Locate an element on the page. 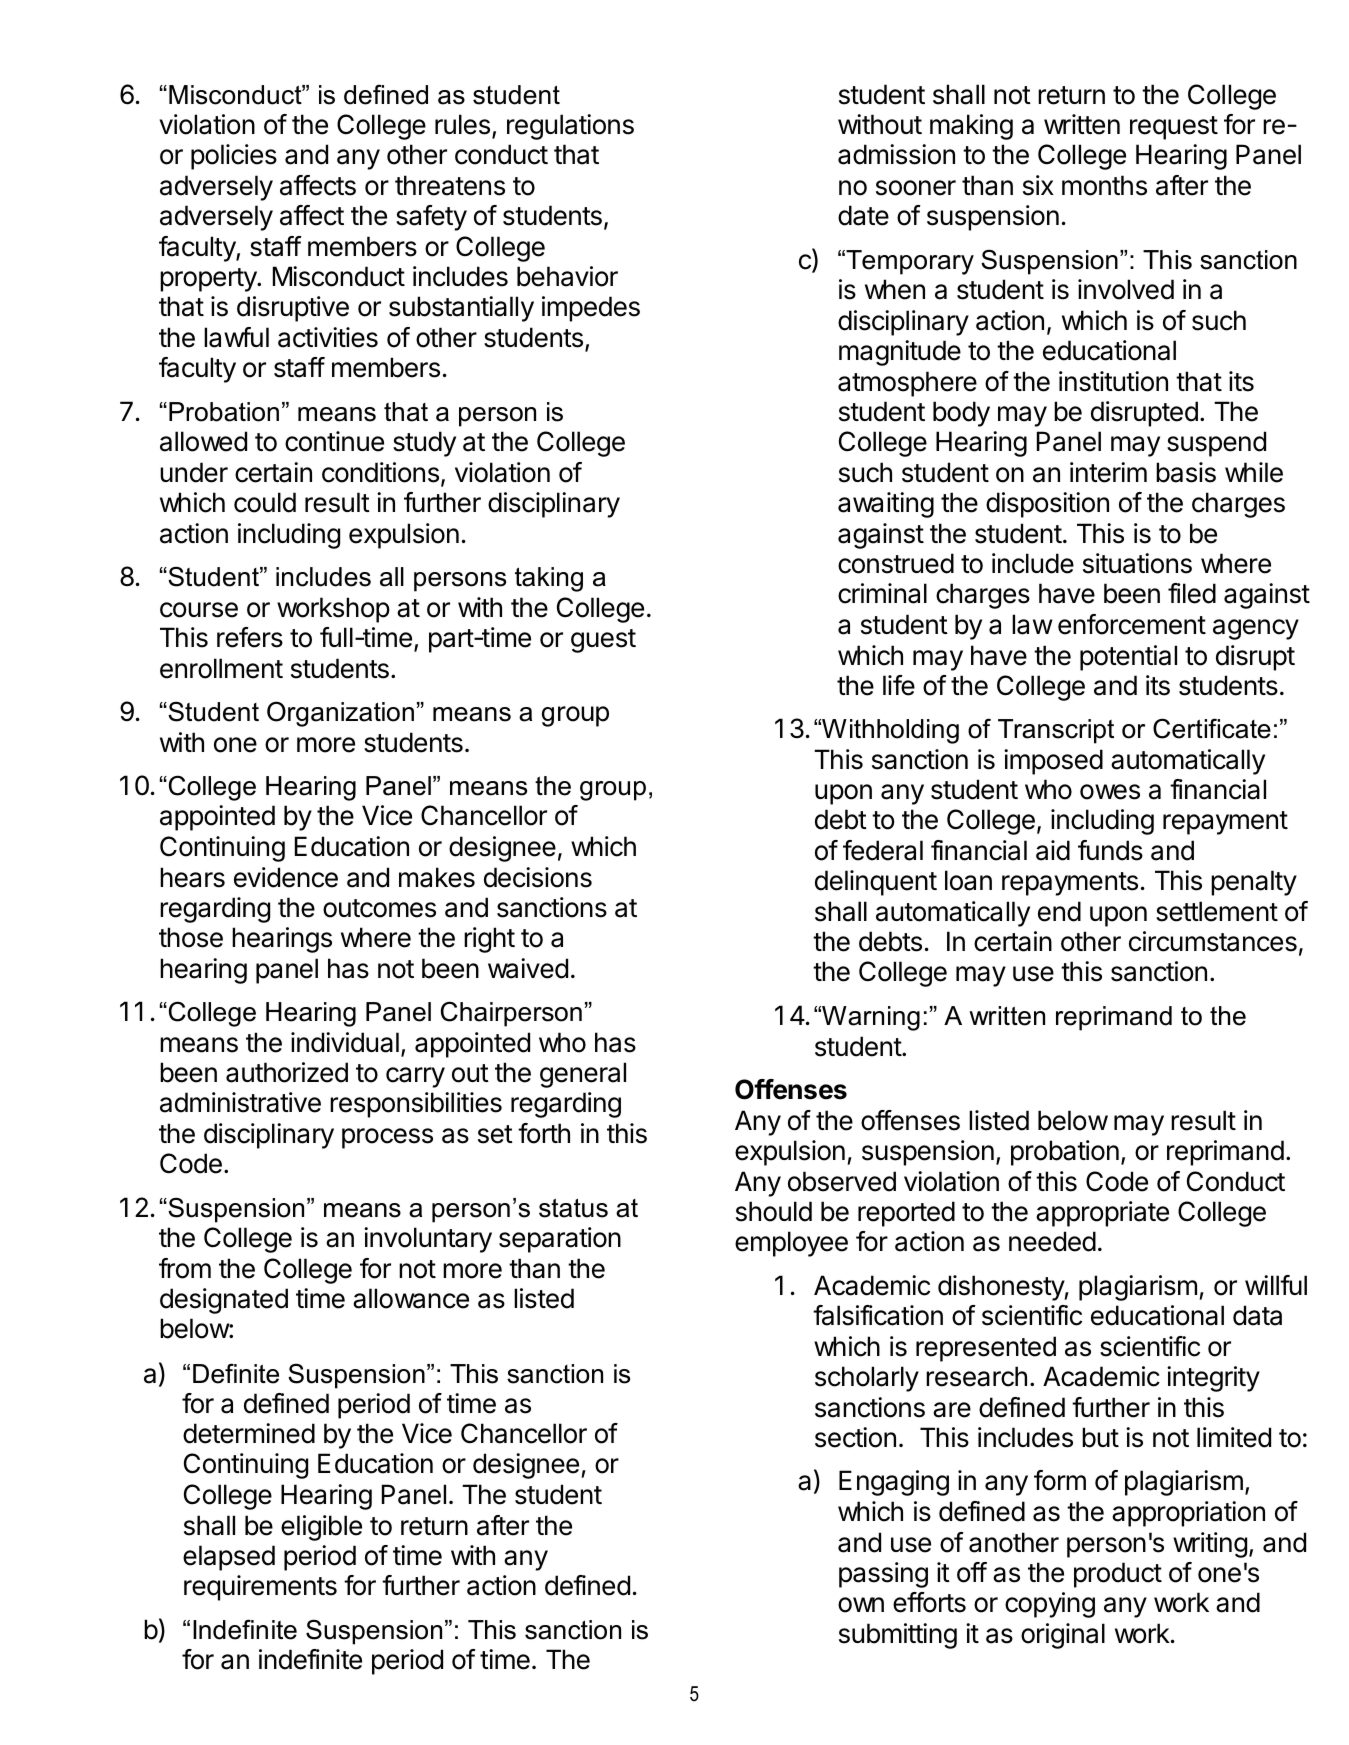 Image resolution: width=1349 pixels, height=1745 pixels. policies is located at coordinates (234, 157).
